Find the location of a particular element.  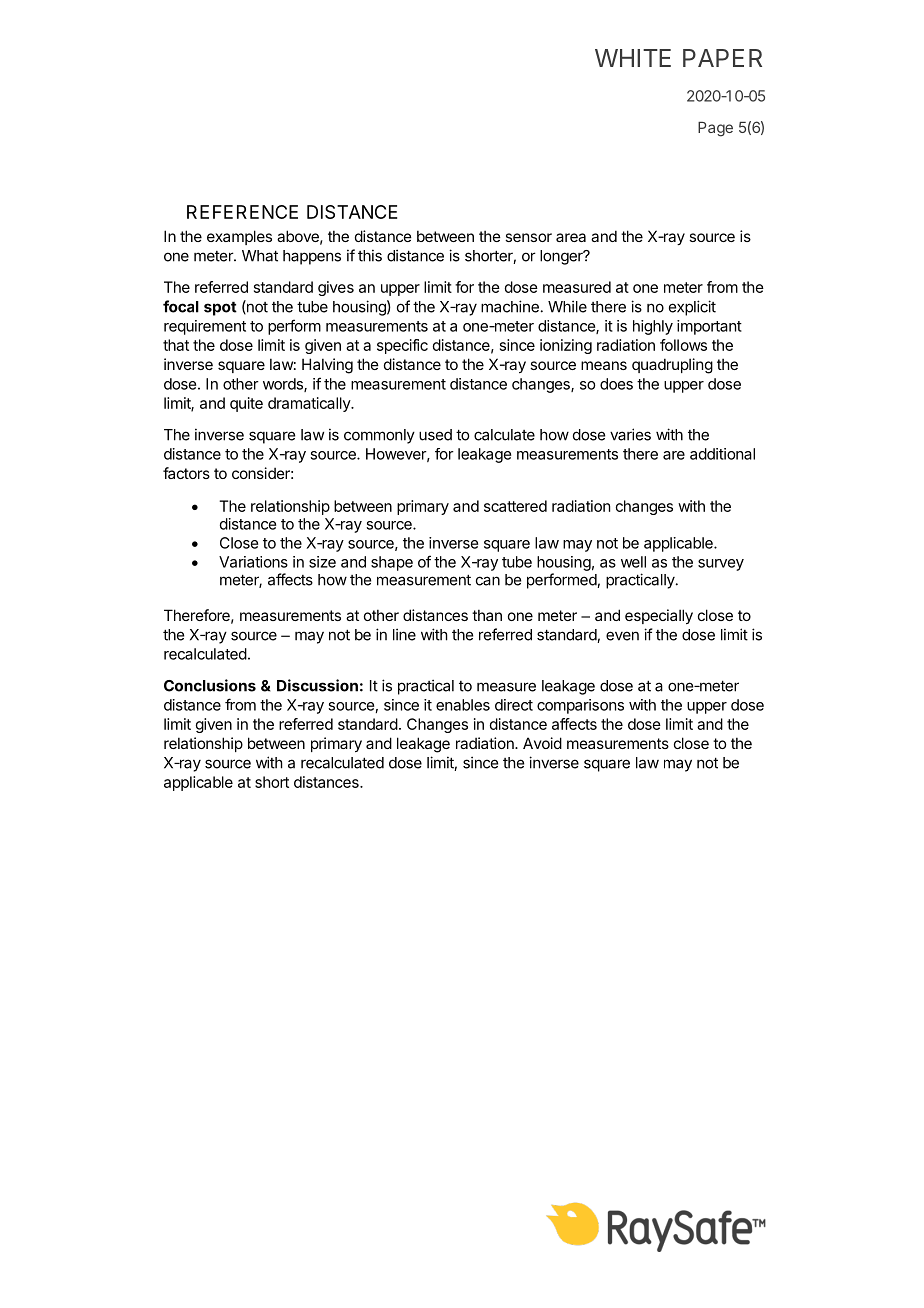

WHITE is located at coordinates (633, 58).
